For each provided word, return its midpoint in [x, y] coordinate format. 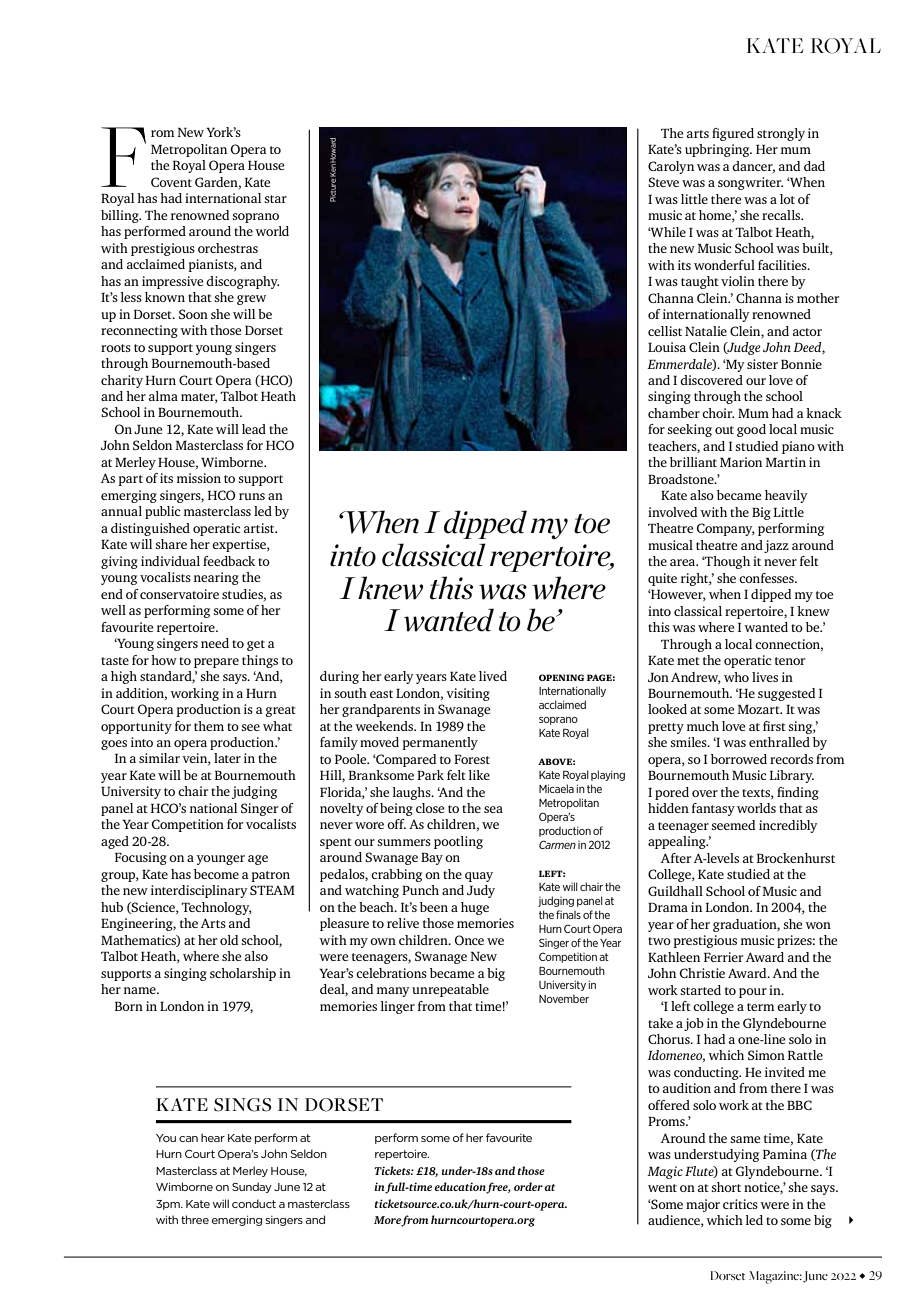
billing [121, 216]
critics [740, 1204]
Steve [663, 182]
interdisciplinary [199, 891]
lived [493, 676]
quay [479, 877]
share [171, 544]
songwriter [750, 183]
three [195, 1219]
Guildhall [675, 891]
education [461, 1188]
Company [726, 529]
